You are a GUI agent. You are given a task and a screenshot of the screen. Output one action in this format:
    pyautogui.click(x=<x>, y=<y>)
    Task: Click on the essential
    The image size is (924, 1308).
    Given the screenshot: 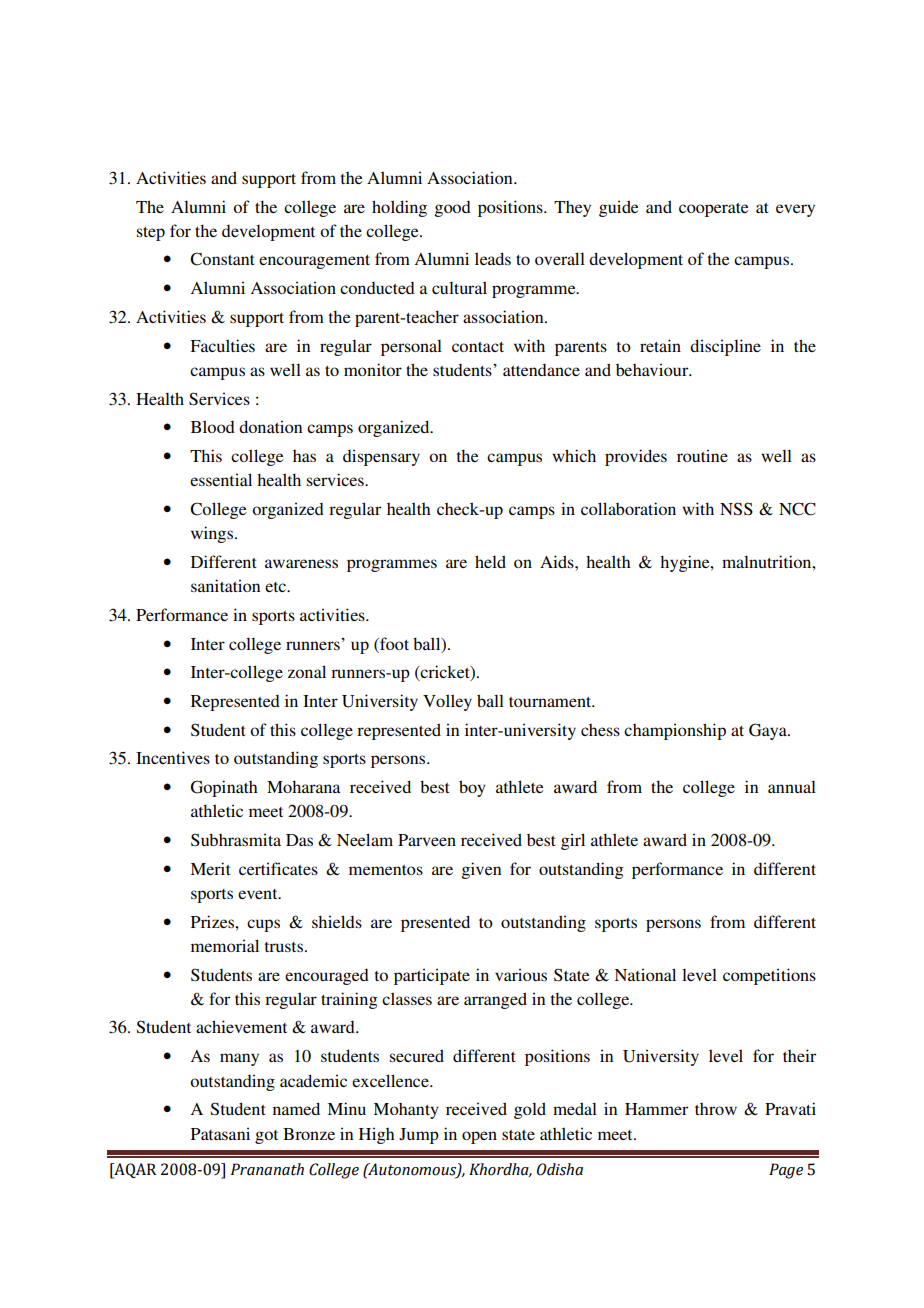 What is the action you would take?
    pyautogui.click(x=221, y=479)
